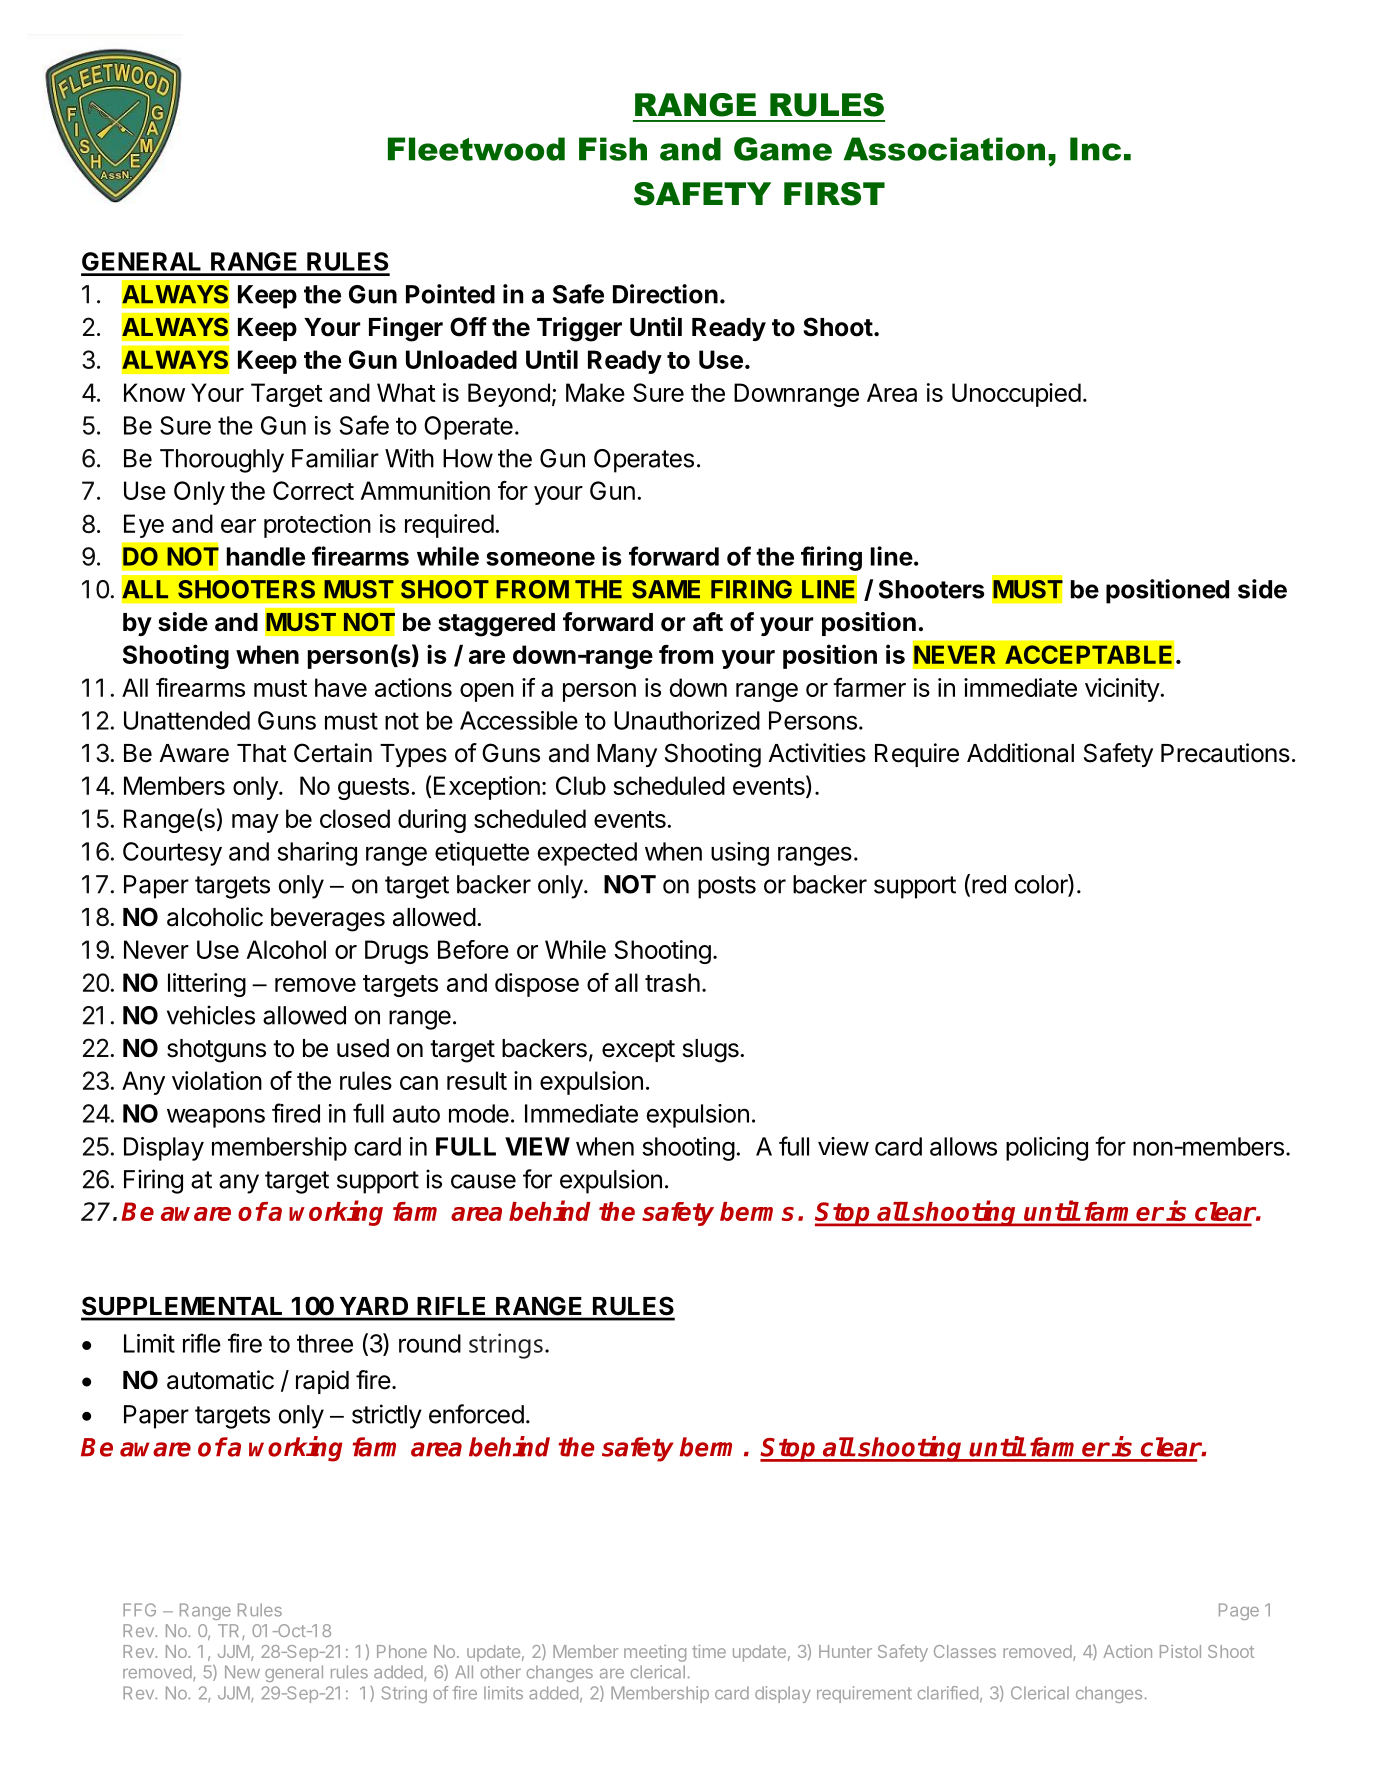  Describe the element at coordinates (1047, 1149) in the image. I see `policing` at that location.
